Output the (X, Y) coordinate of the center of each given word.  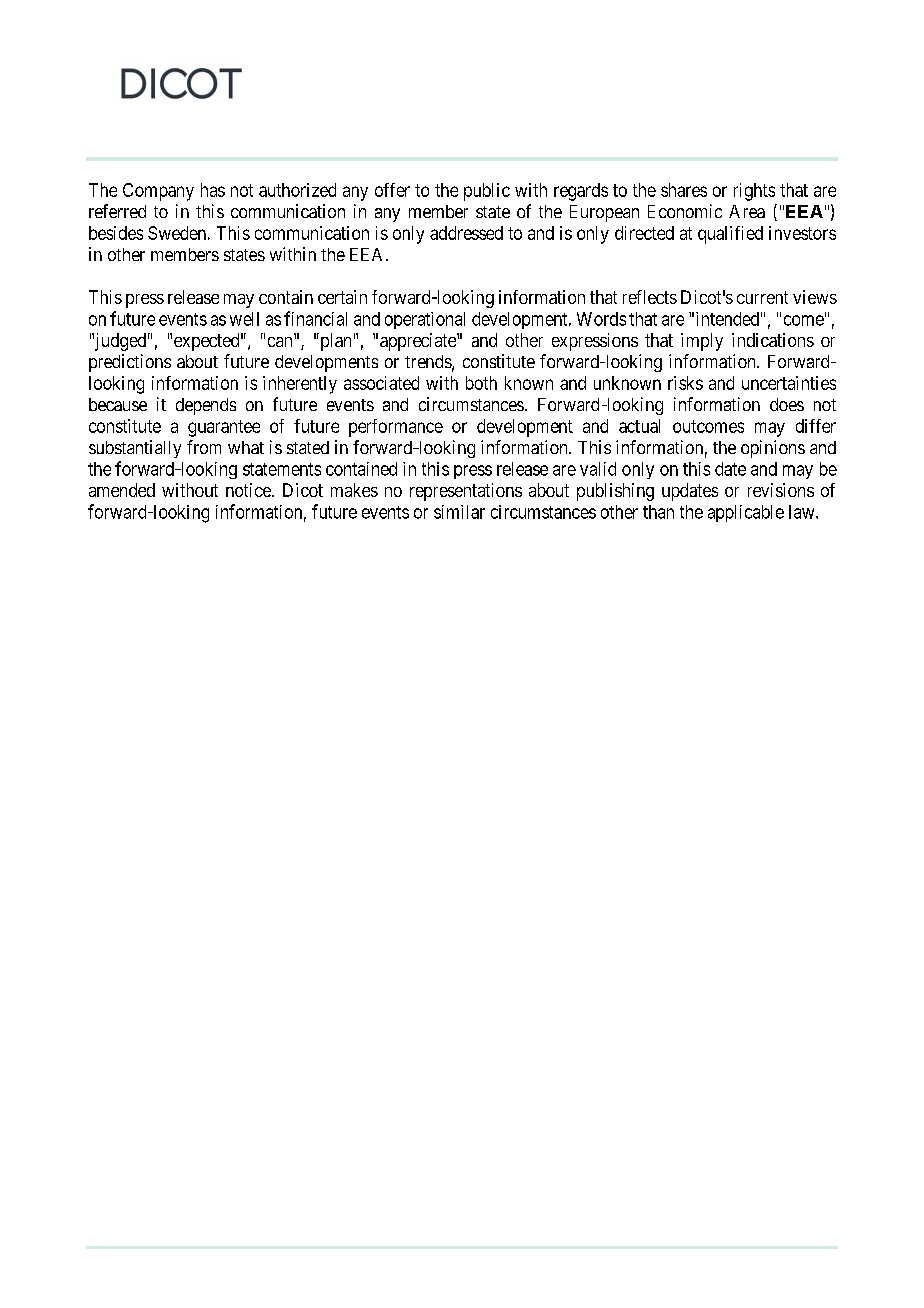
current (762, 297)
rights (754, 192)
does (787, 404)
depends (206, 406)
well (244, 319)
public (487, 192)
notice (249, 490)
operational (425, 320)
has (213, 190)
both (481, 383)
